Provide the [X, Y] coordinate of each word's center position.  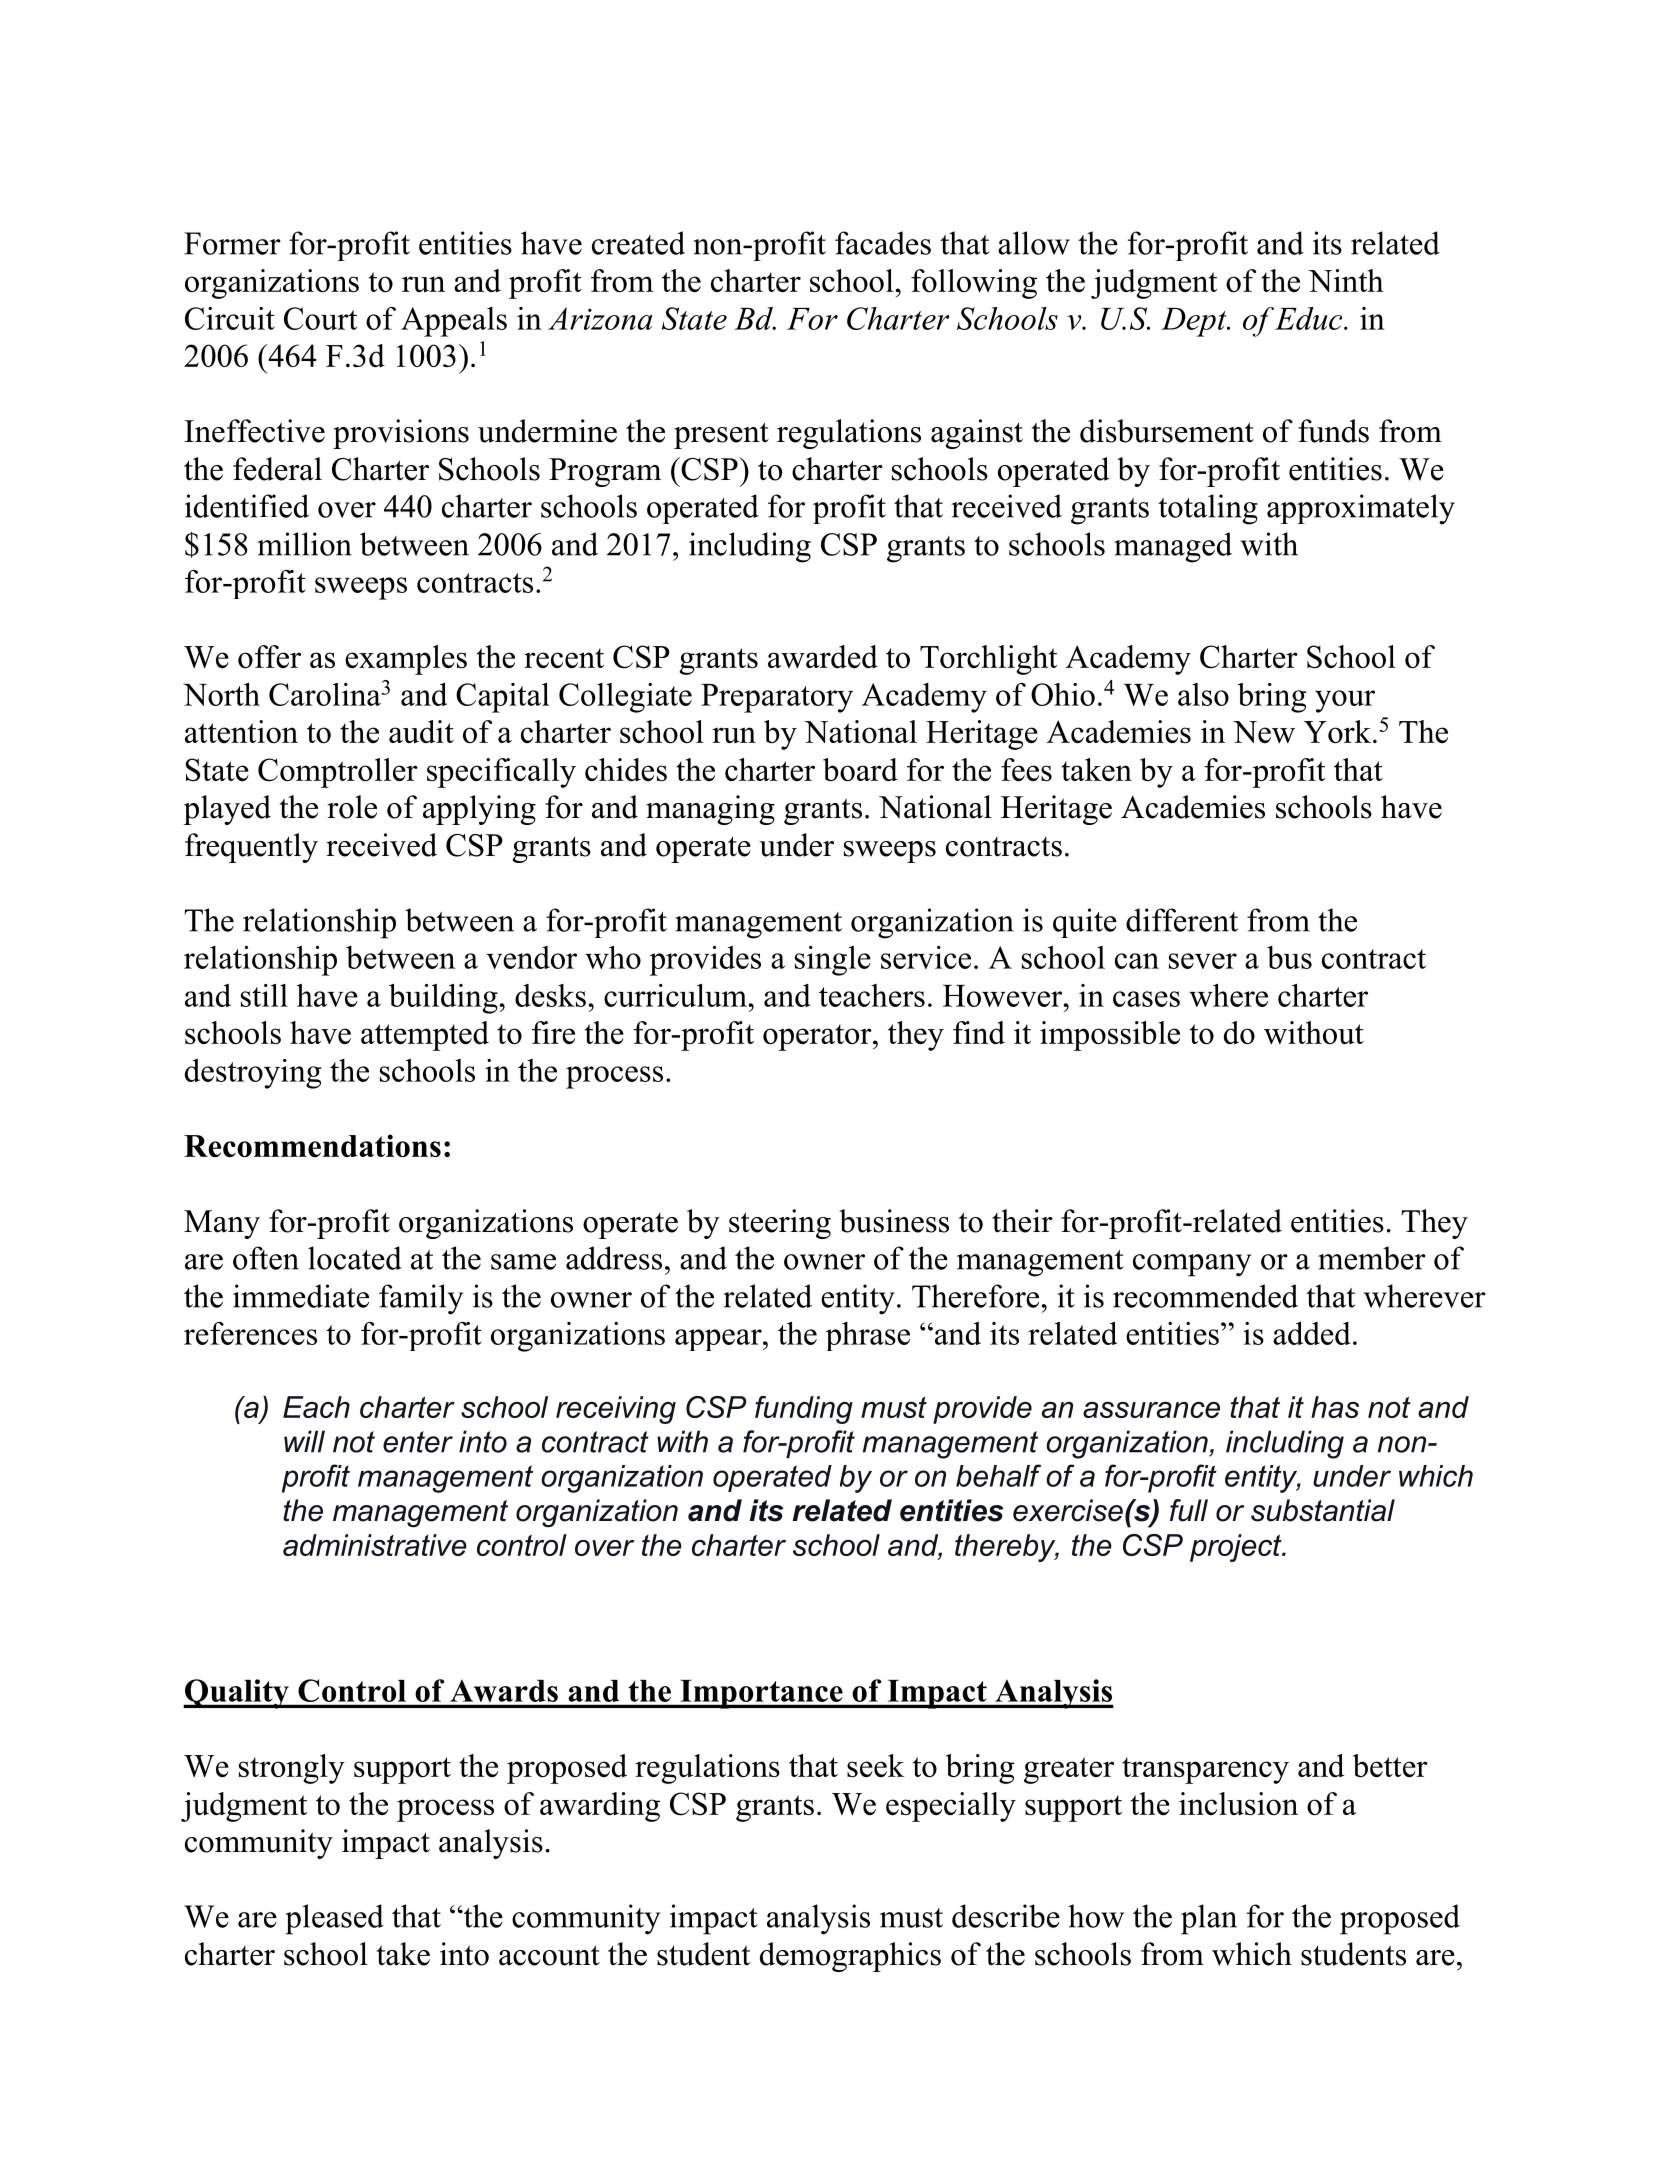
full [1189, 1510]
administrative [375, 1545]
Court [320, 318]
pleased [334, 1919]
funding [804, 1410]
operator [818, 1037]
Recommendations [312, 1145]
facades [883, 243]
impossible [1110, 1036]
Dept [1195, 322]
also [1203, 694]
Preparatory [777, 698]
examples [406, 660]
